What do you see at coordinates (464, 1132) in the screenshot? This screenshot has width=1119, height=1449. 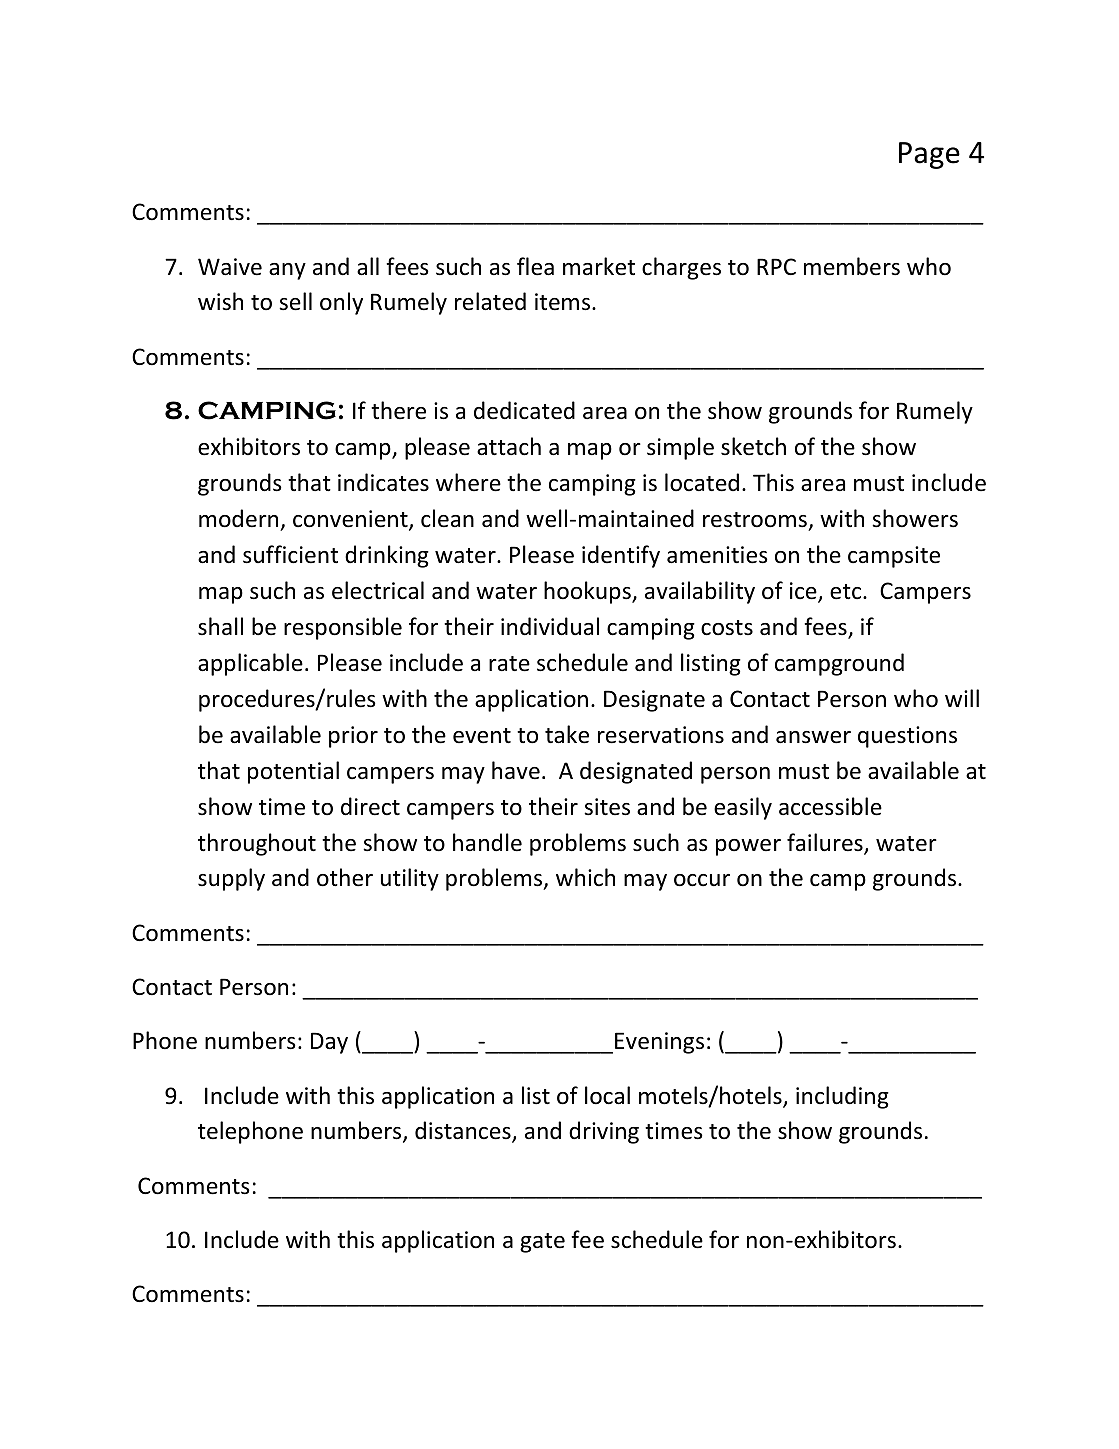 I see `distances` at bounding box center [464, 1132].
